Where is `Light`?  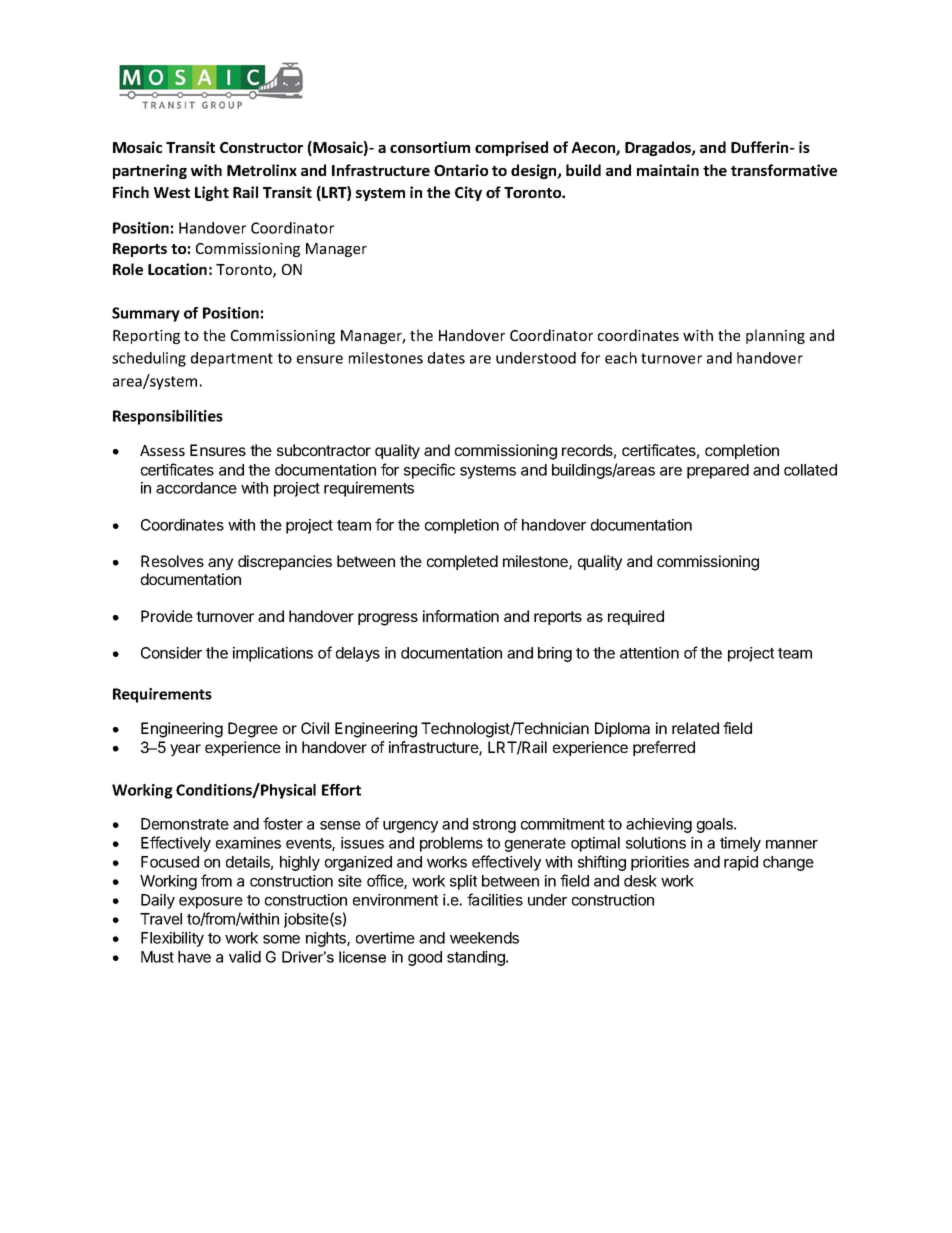 Light is located at coordinates (212, 193).
